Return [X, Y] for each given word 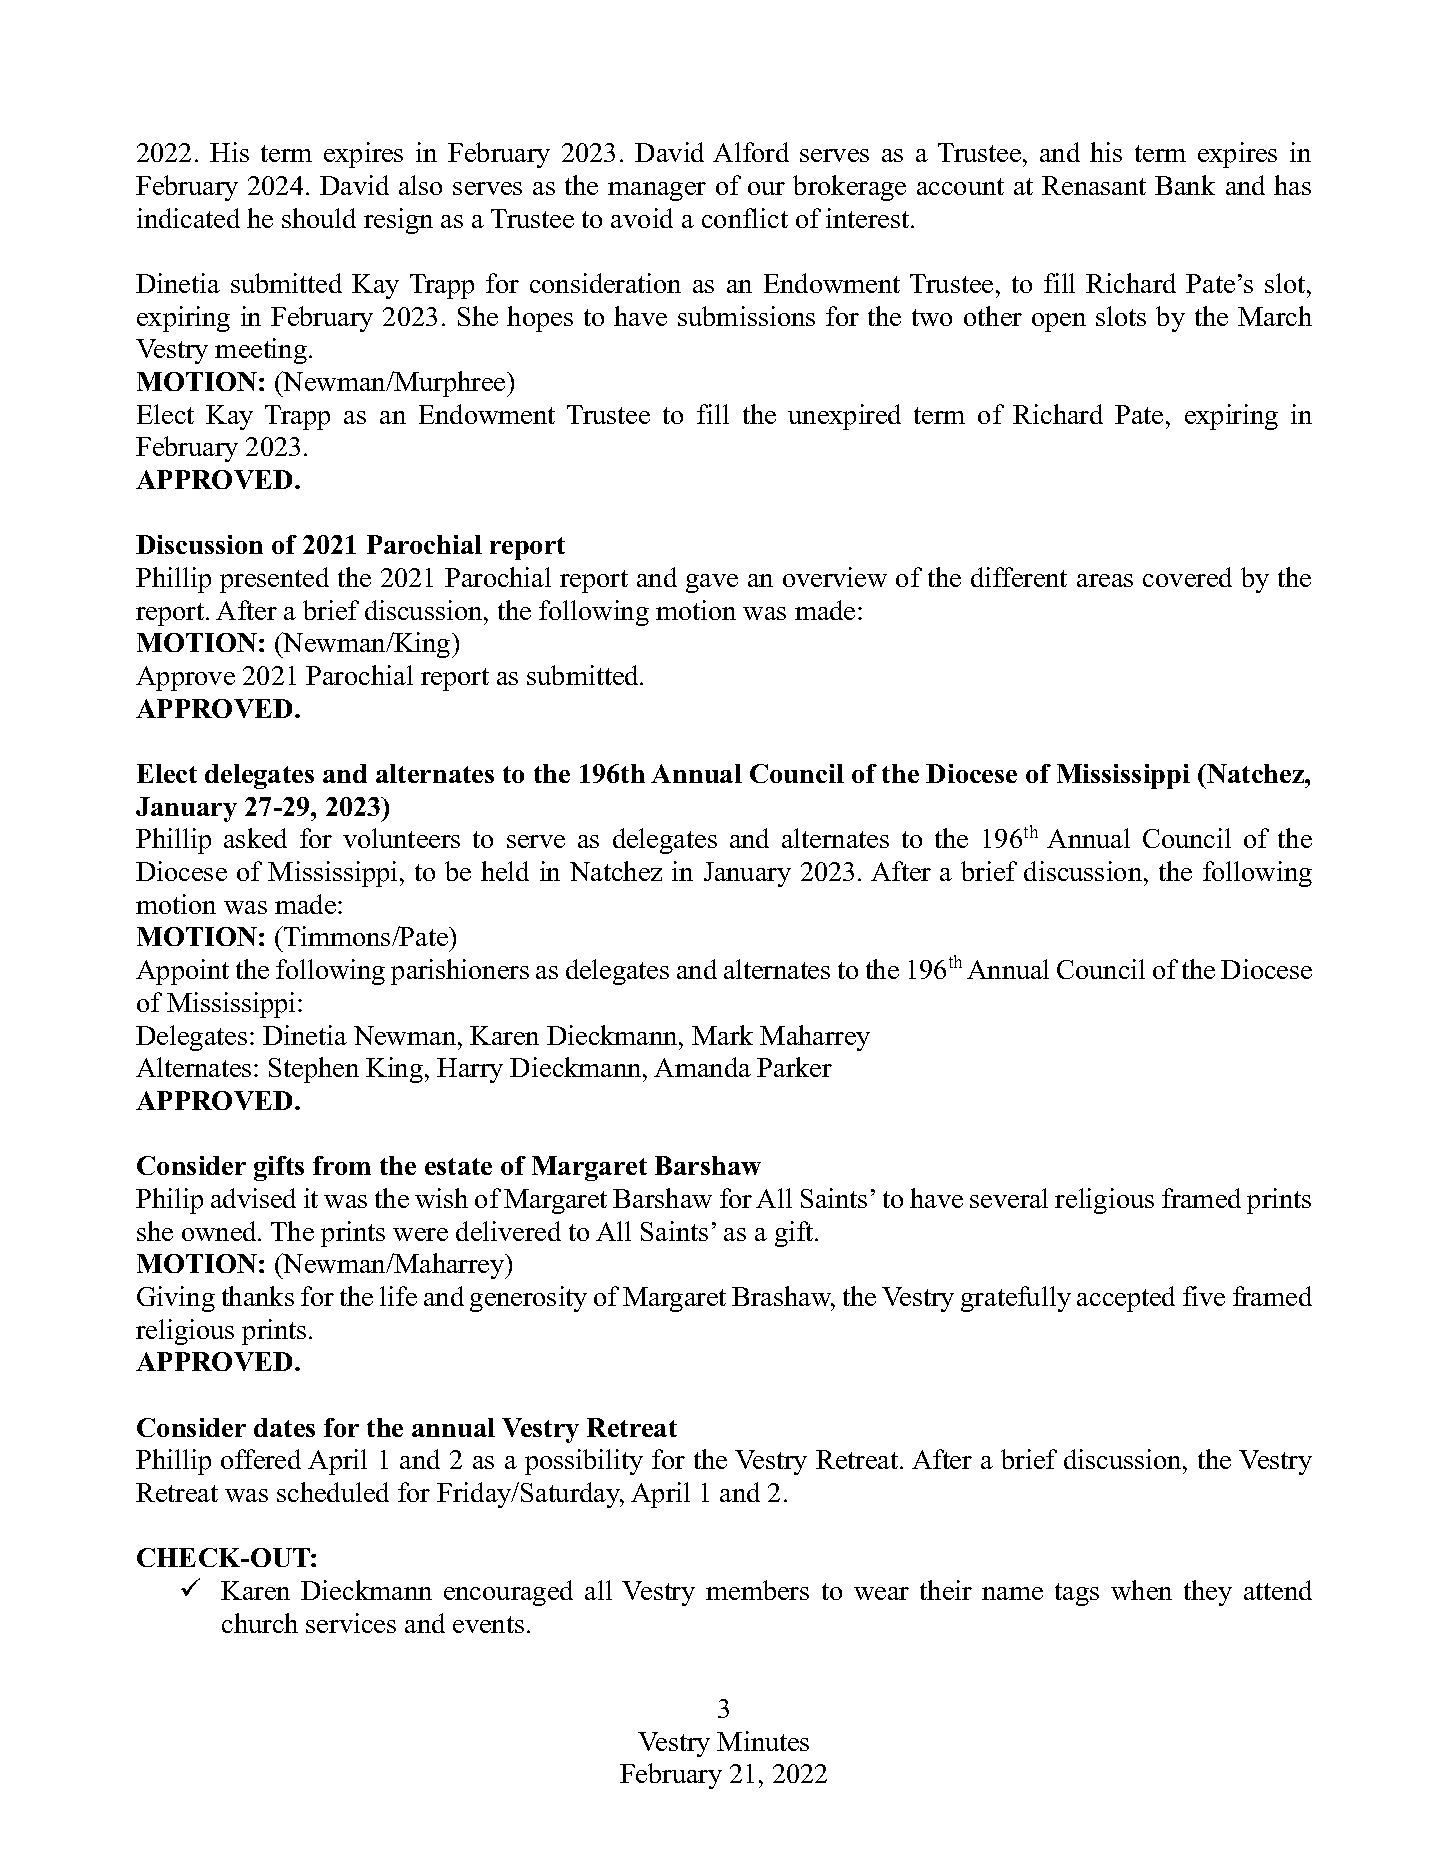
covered [1187, 577]
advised [253, 1198]
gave [712, 583]
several [1009, 1198]
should [319, 218]
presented [274, 580]
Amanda [702, 1067]
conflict [745, 218]
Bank [1185, 185]
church [260, 1623]
